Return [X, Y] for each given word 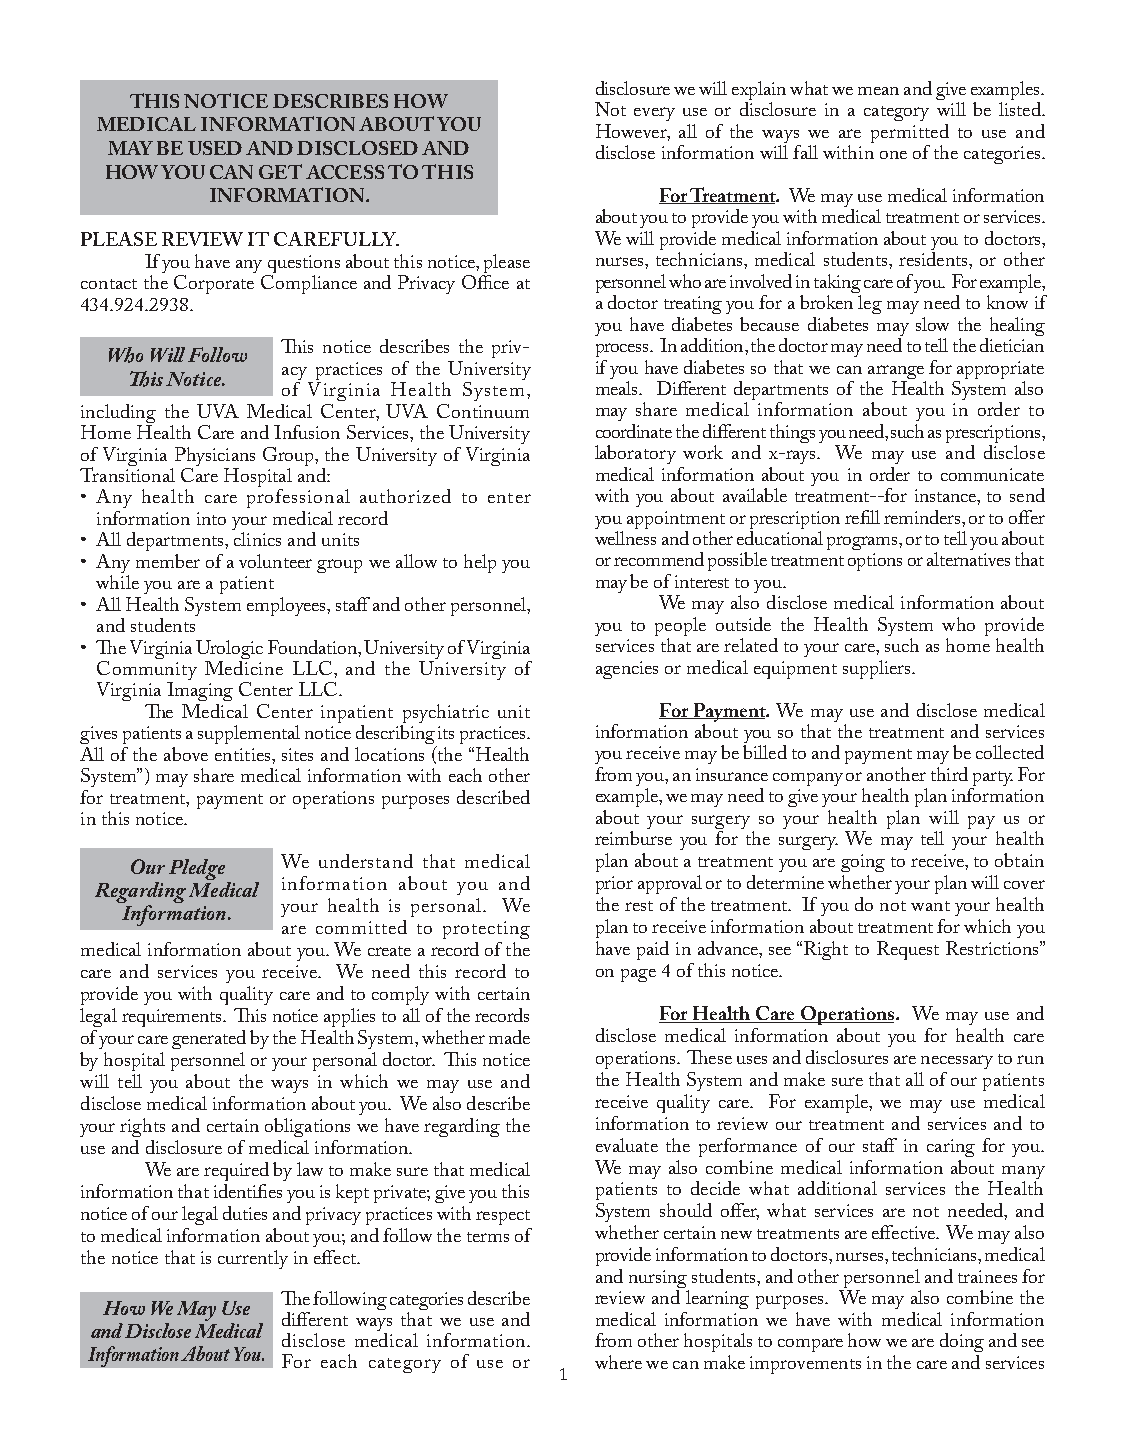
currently [253, 1259]
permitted [910, 135]
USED [215, 148]
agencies [627, 670]
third [949, 774]
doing [962, 1342]
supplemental [249, 734]
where [618, 1362]
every [654, 114]
